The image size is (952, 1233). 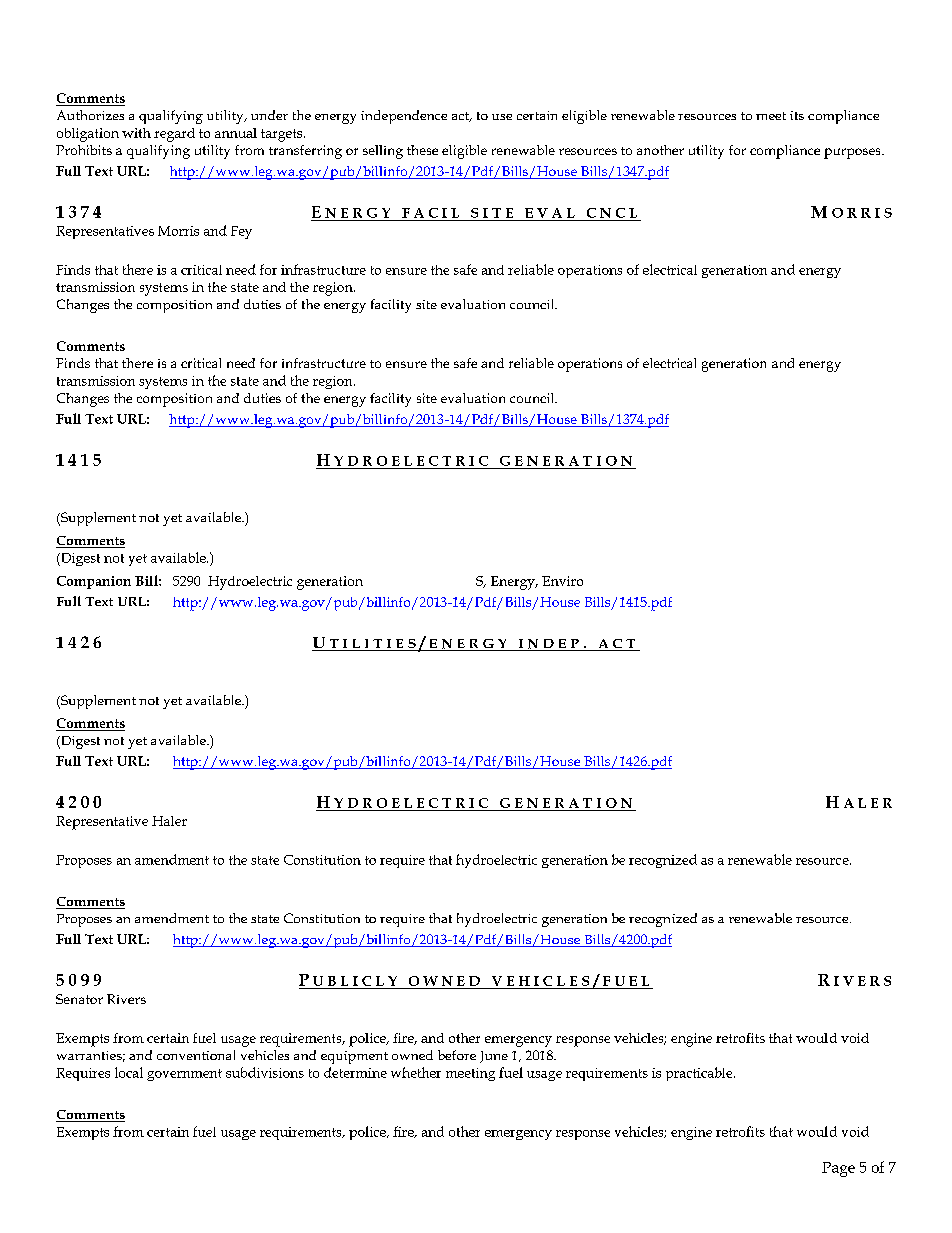 What do you see at coordinates (184, 1075) in the page?
I see `government` at bounding box center [184, 1075].
